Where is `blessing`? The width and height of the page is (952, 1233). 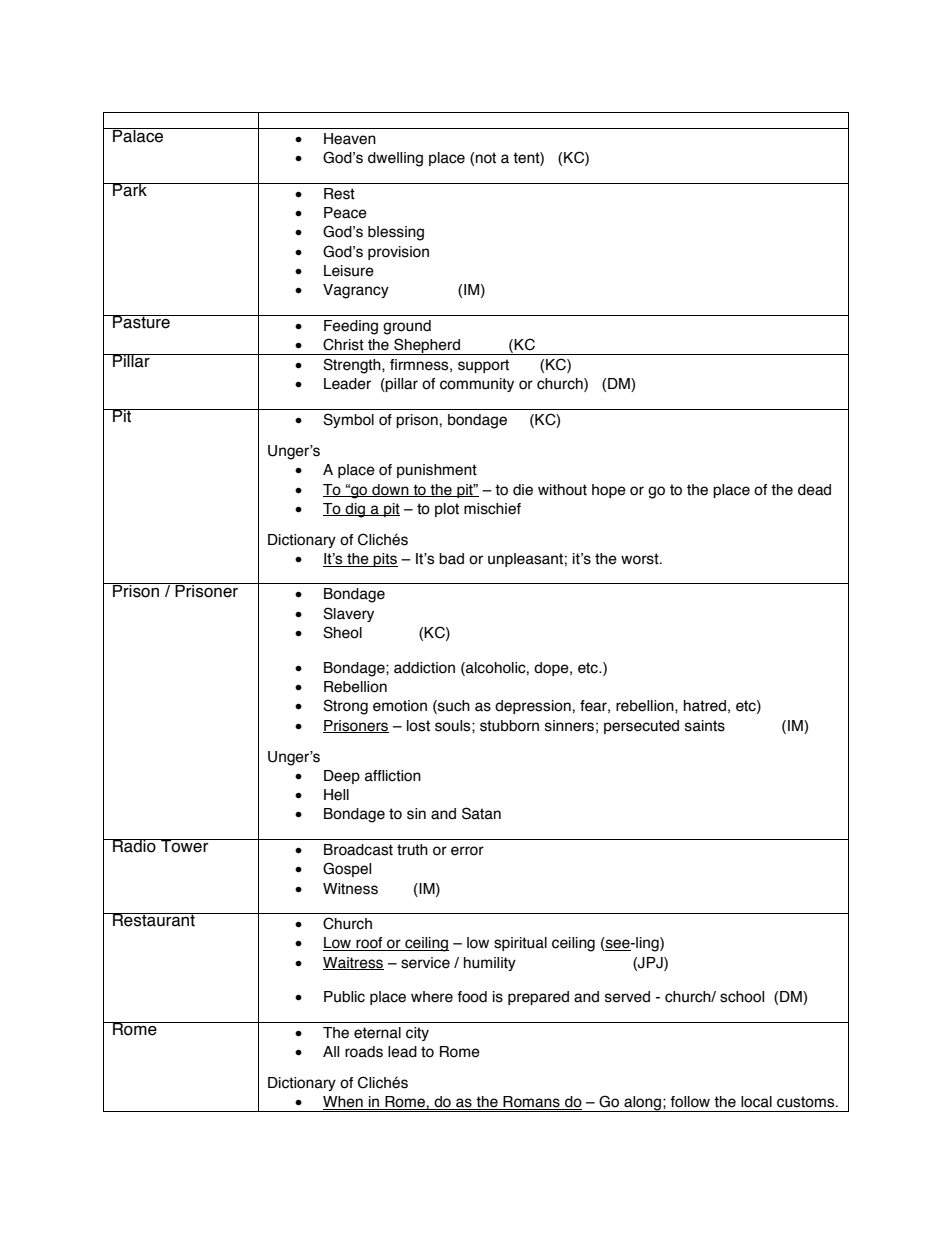 blessing is located at coordinates (396, 233).
